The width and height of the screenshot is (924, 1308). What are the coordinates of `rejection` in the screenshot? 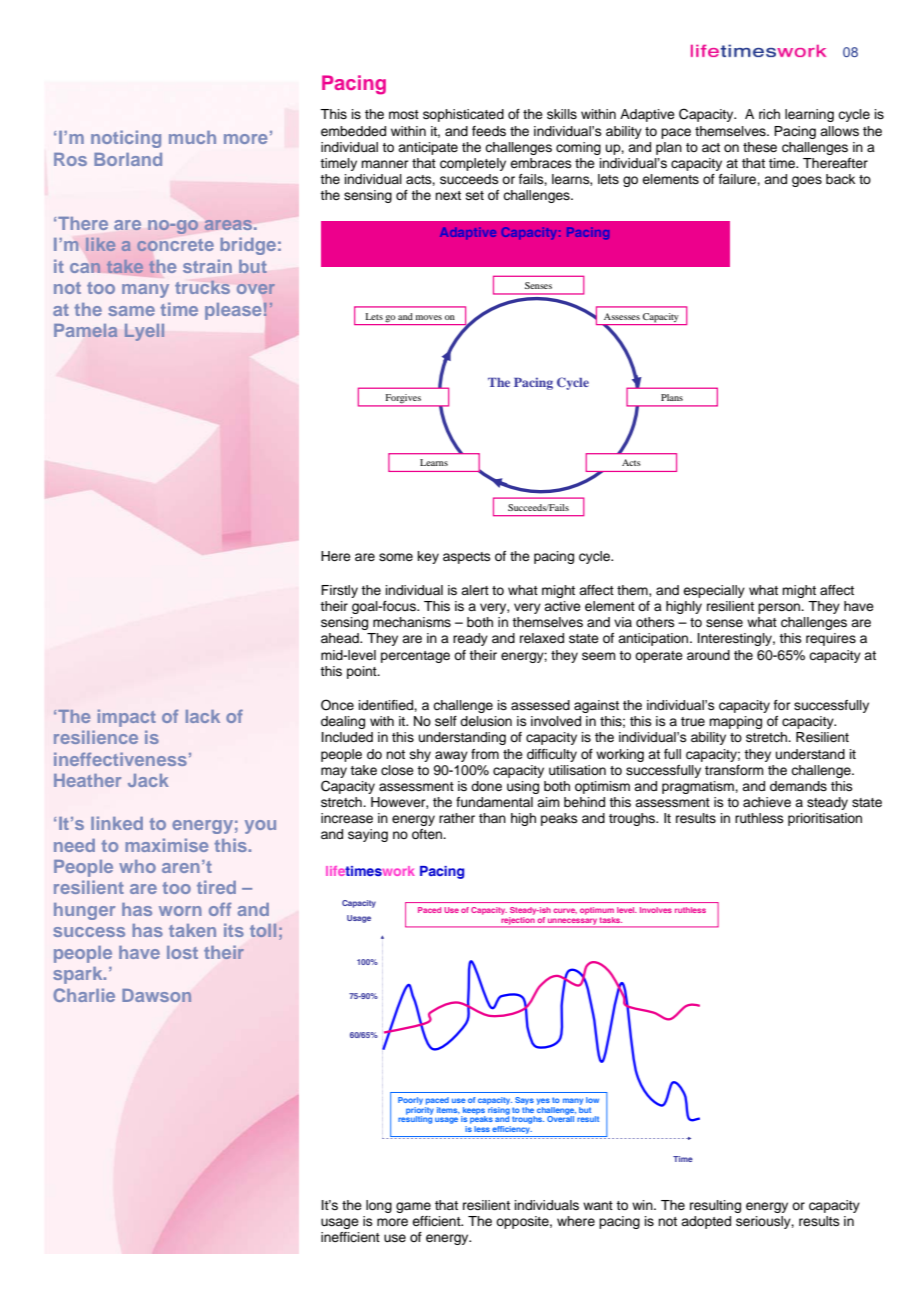 It's located at (518, 920).
